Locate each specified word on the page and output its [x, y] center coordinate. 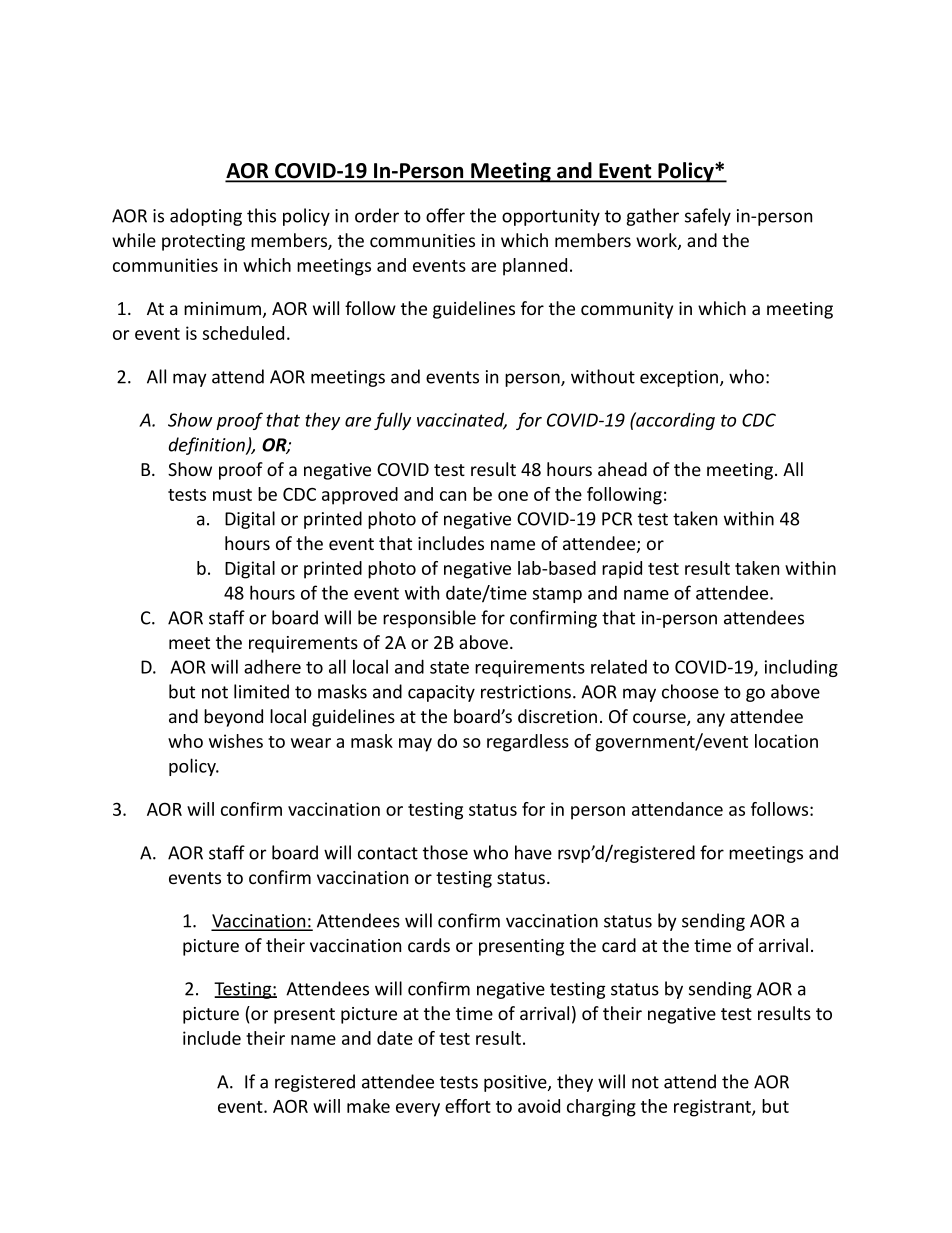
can [453, 496]
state [449, 667]
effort [468, 1106]
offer [445, 215]
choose [690, 691]
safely [708, 217]
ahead [622, 469]
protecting [203, 242]
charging [601, 1108]
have [533, 852]
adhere [272, 666]
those [445, 852]
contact [388, 853]
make [368, 1106]
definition [208, 446]
